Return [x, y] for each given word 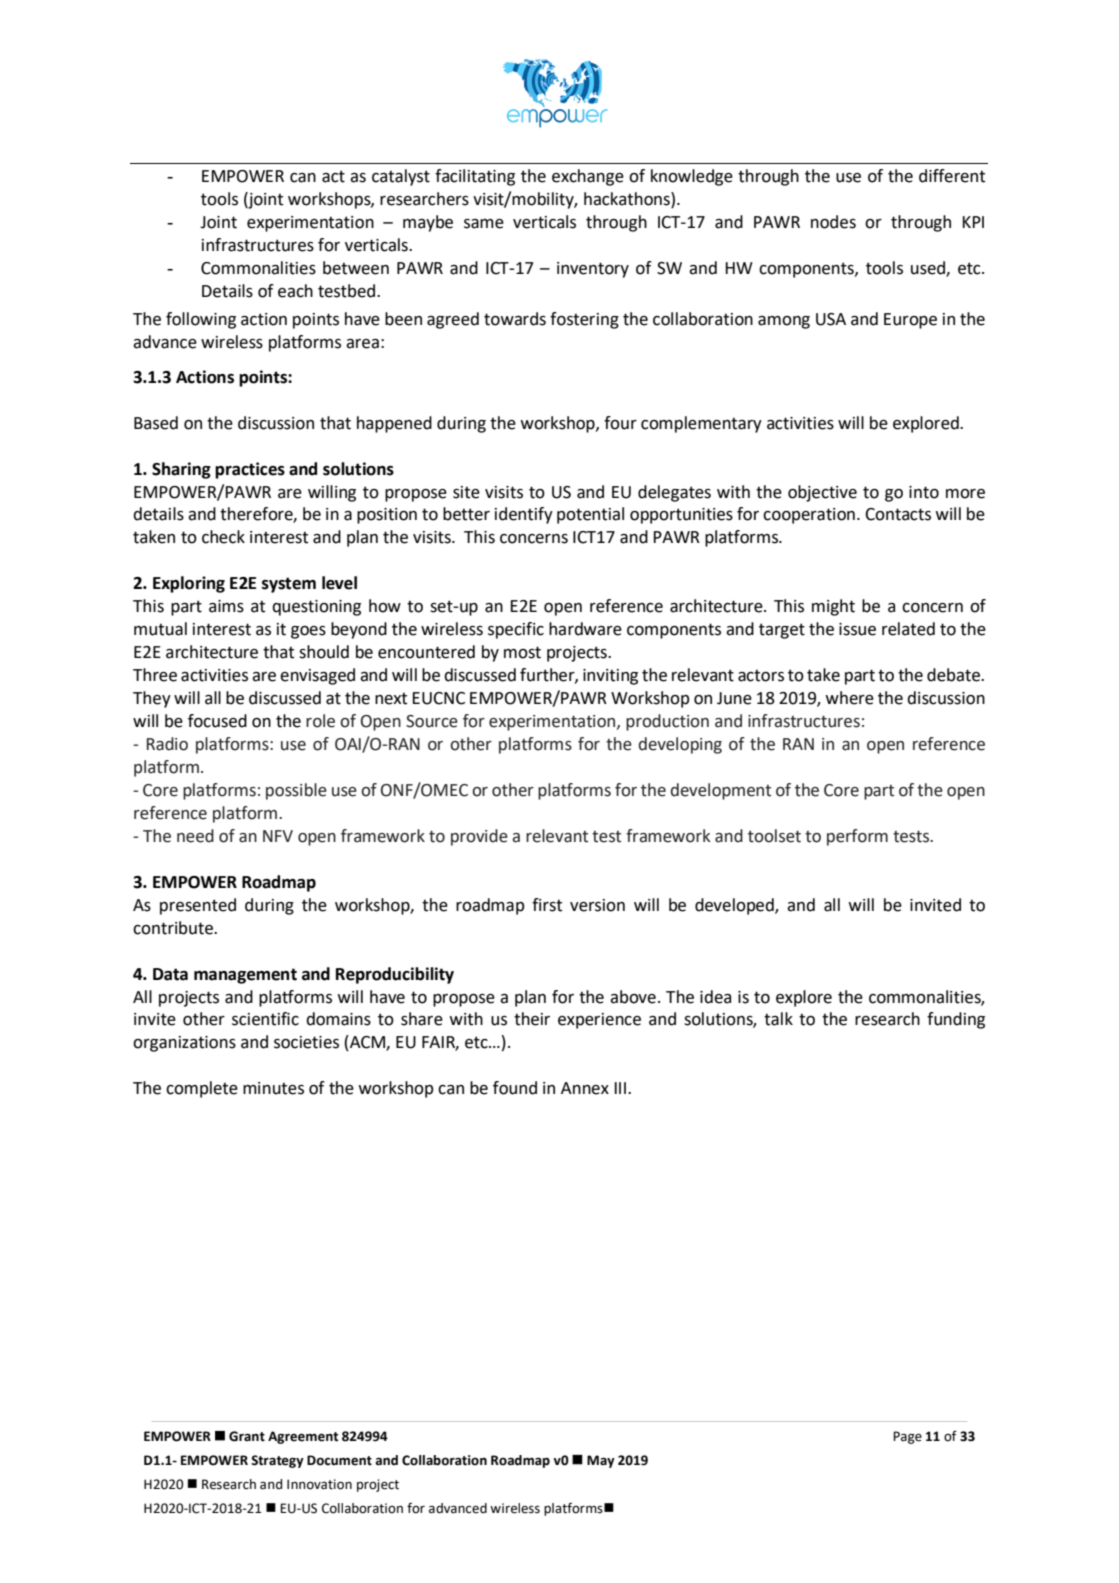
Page [907, 1437]
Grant [247, 1436]
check [223, 537]
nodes [833, 222]
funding [956, 1020]
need [195, 836]
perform [857, 837]
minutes [273, 1088]
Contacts [898, 514]
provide [479, 837]
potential [590, 515]
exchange [588, 177]
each [295, 291]
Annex [585, 1088]
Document [339, 1460]
